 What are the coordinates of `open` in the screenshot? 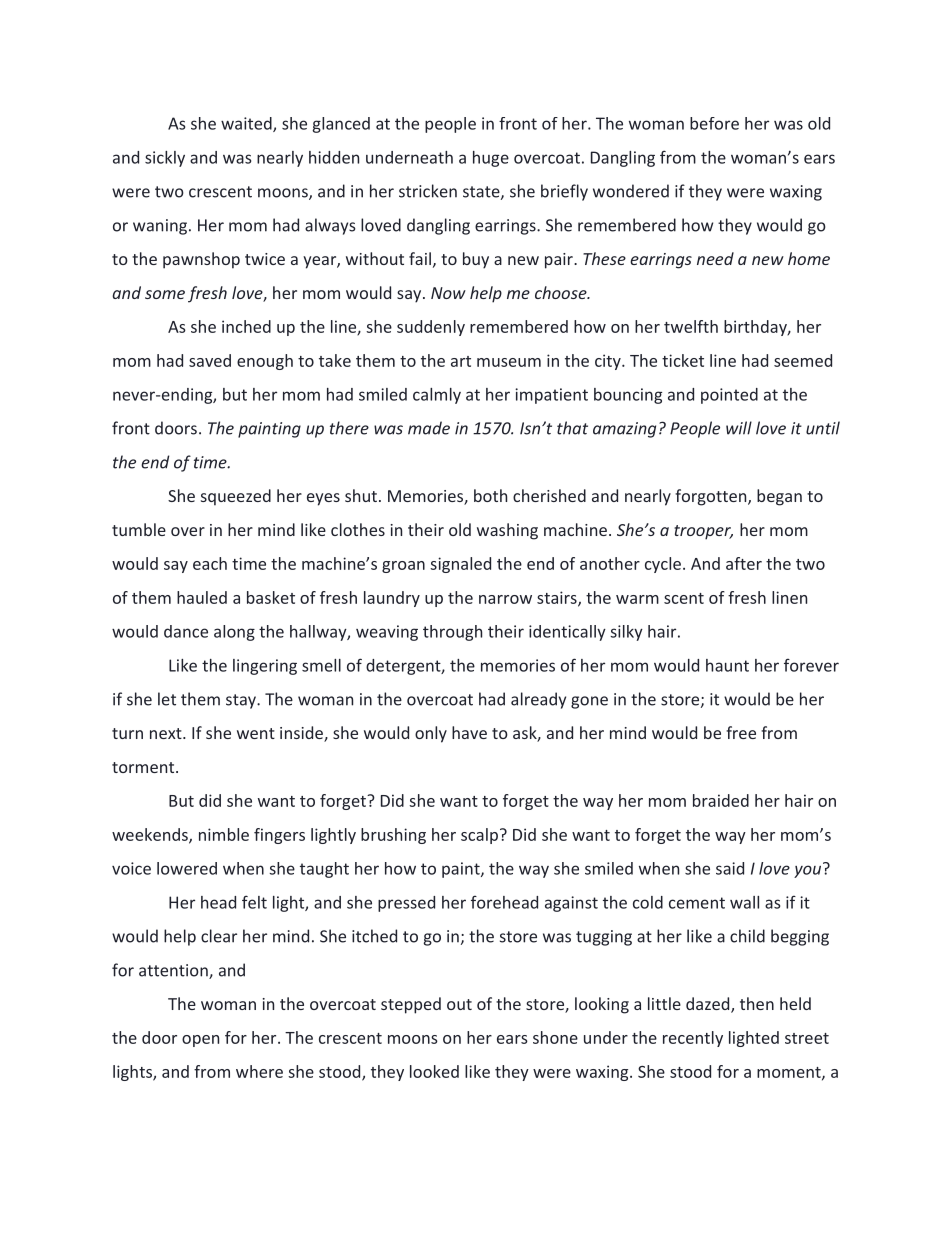 It's located at (200, 1041).
